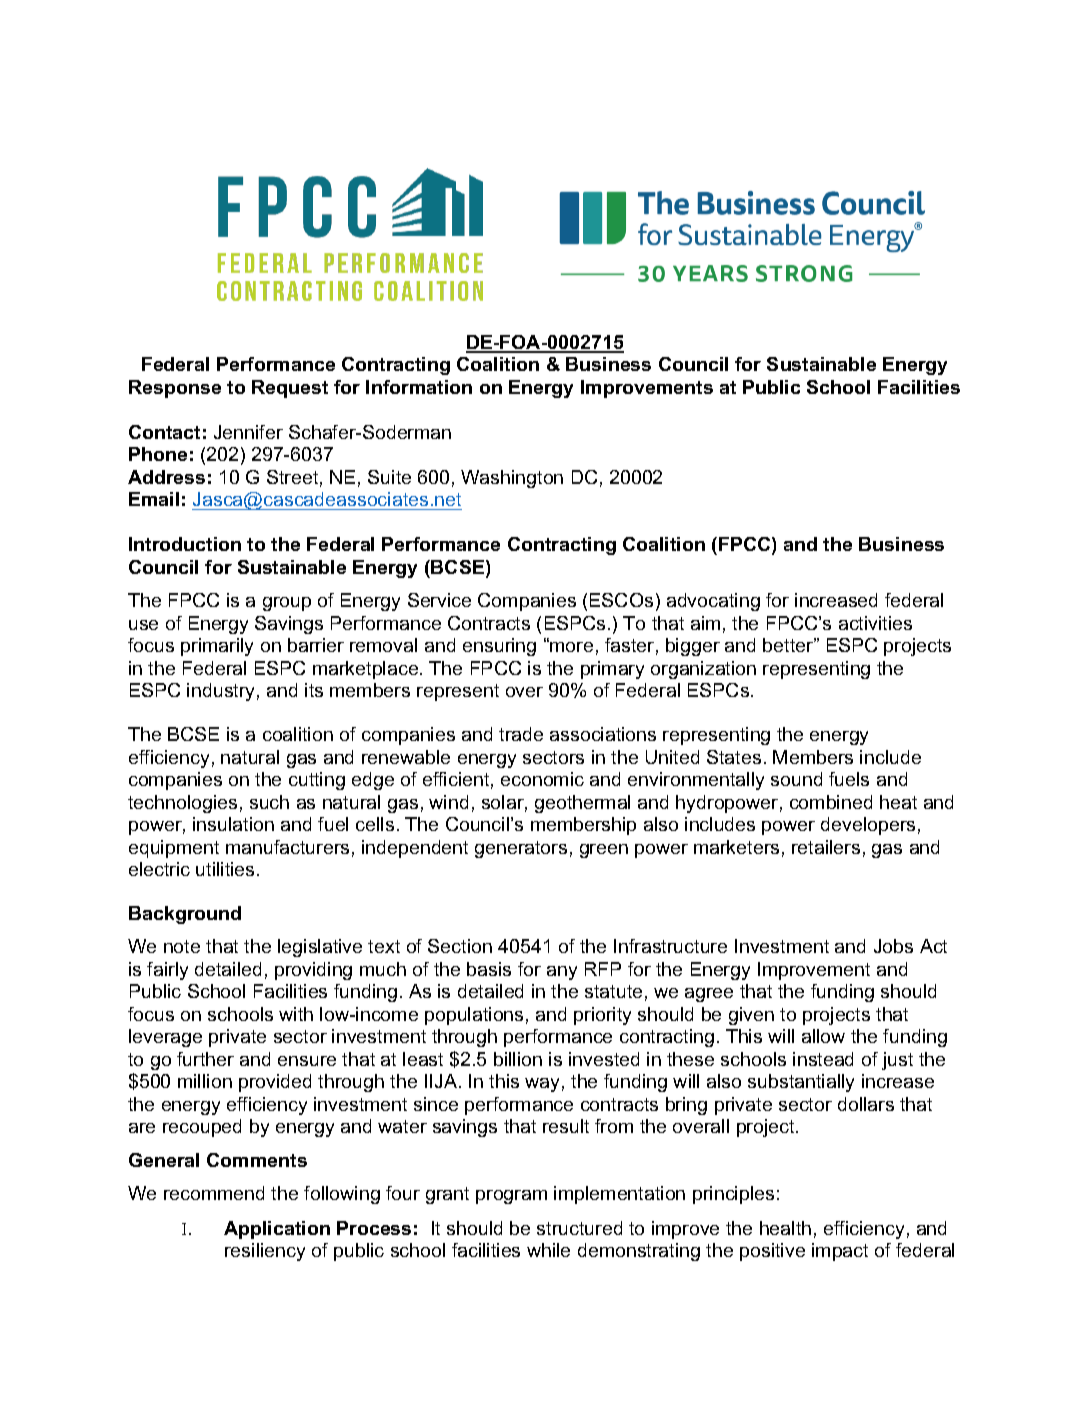 The height and width of the screenshot is (1410, 1090). I want to click on cutting, so click(317, 781).
